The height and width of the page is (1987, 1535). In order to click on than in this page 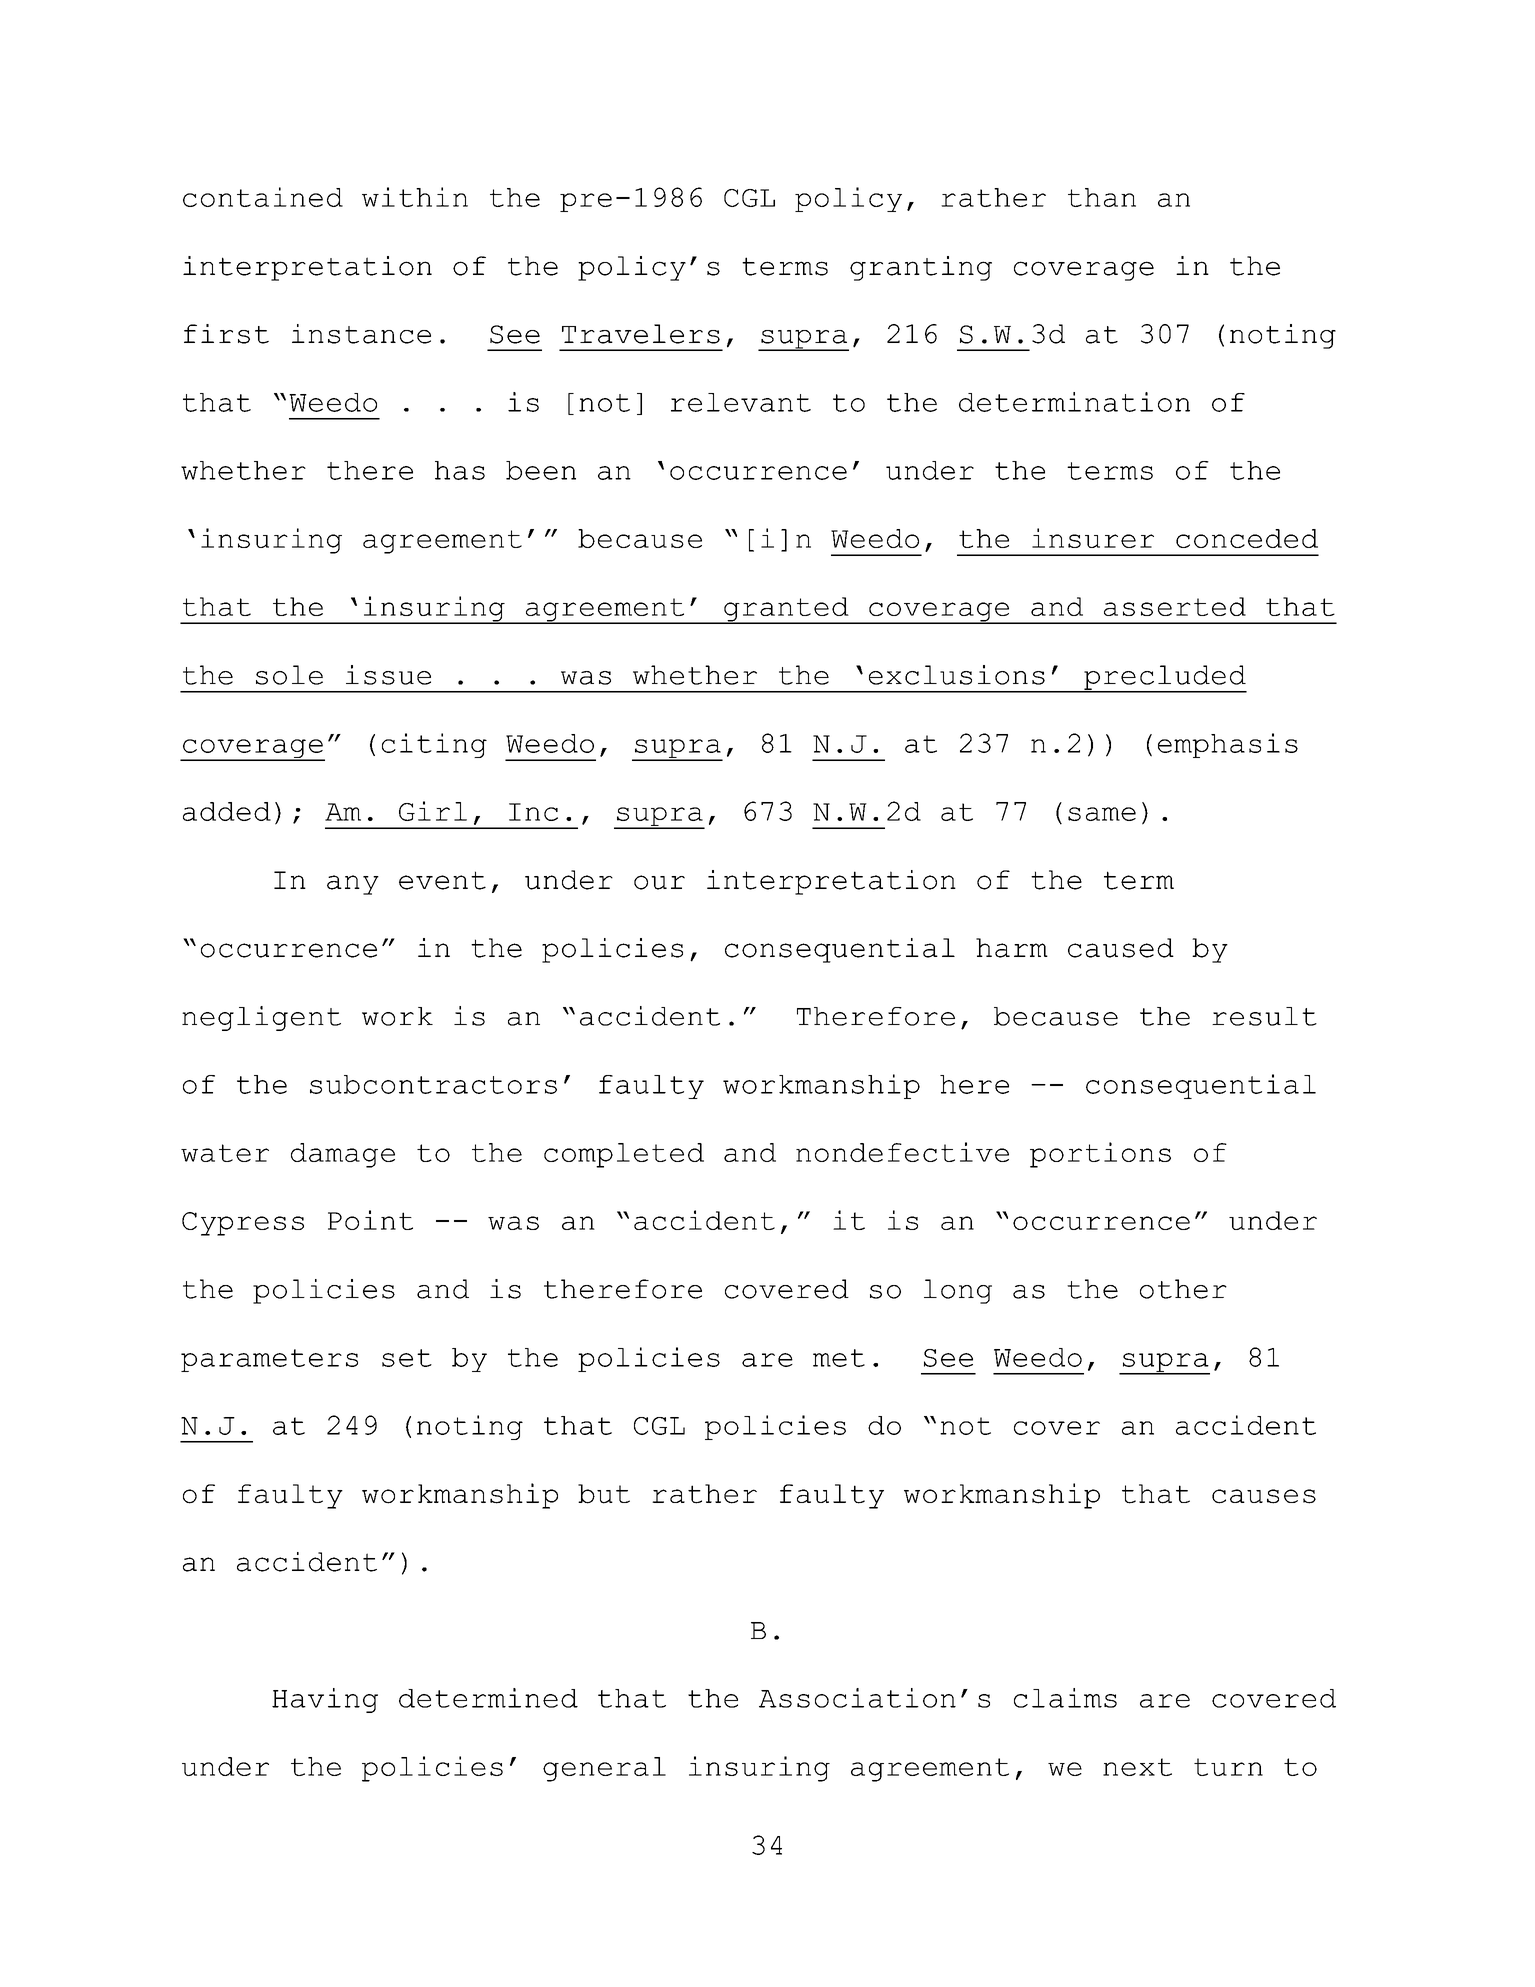, I will do `click(1102, 197)`.
